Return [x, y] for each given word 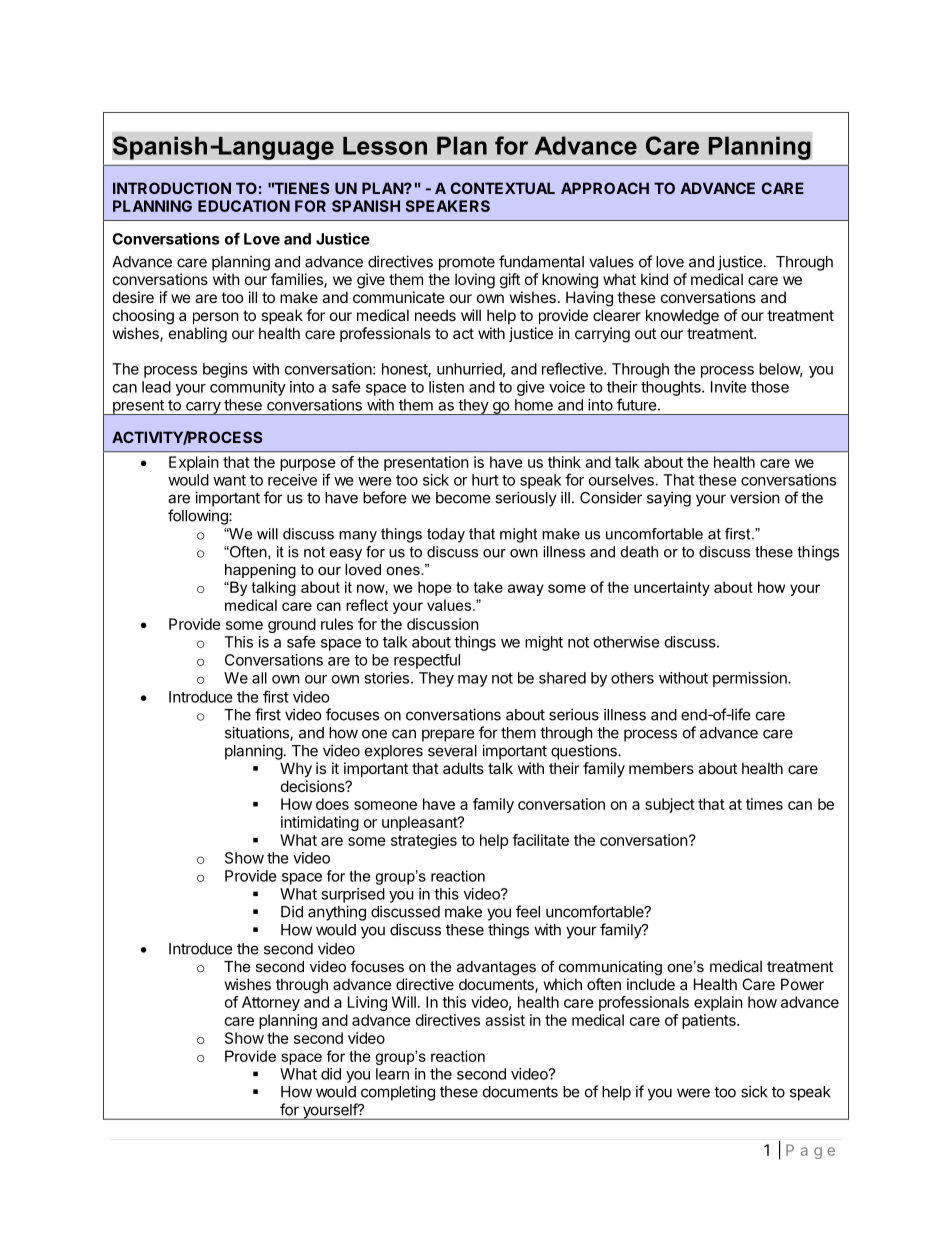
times [764, 804]
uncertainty [672, 588]
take [488, 587]
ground [292, 627]
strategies [424, 841]
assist [505, 1020]
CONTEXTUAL [502, 188]
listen [446, 387]
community [248, 388]
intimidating [320, 823]
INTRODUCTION [172, 188]
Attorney [271, 1003]
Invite [729, 387]
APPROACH [605, 188]
